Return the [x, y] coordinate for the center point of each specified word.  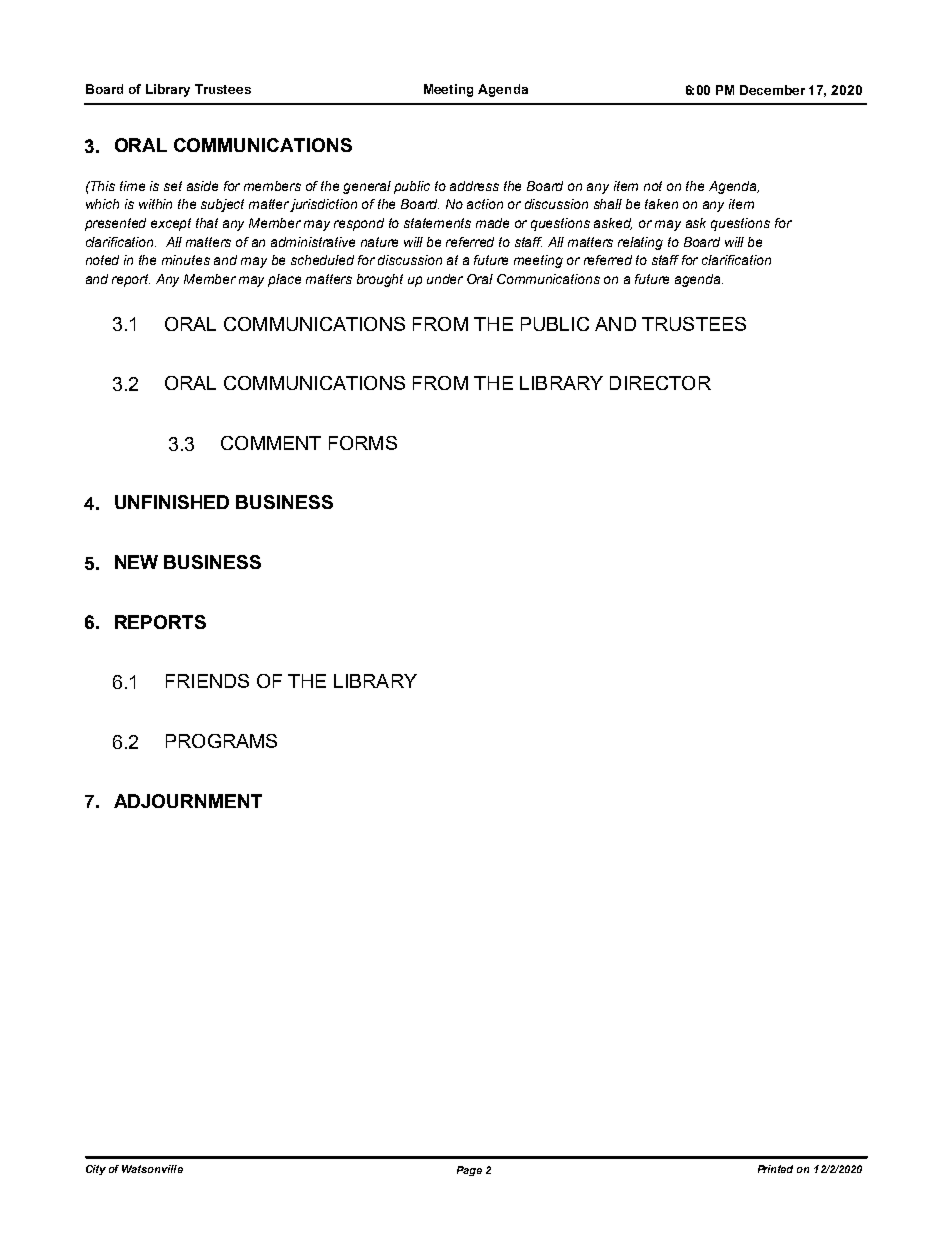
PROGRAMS [221, 741]
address [474, 186]
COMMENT [271, 443]
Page [469, 1171]
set [173, 186]
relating [640, 243]
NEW [136, 562]
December [772, 90]
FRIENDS [207, 681]
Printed [775, 1169]
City [96, 1170]
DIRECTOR [660, 383]
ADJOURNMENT [188, 801]
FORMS [363, 443]
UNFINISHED [172, 502]
